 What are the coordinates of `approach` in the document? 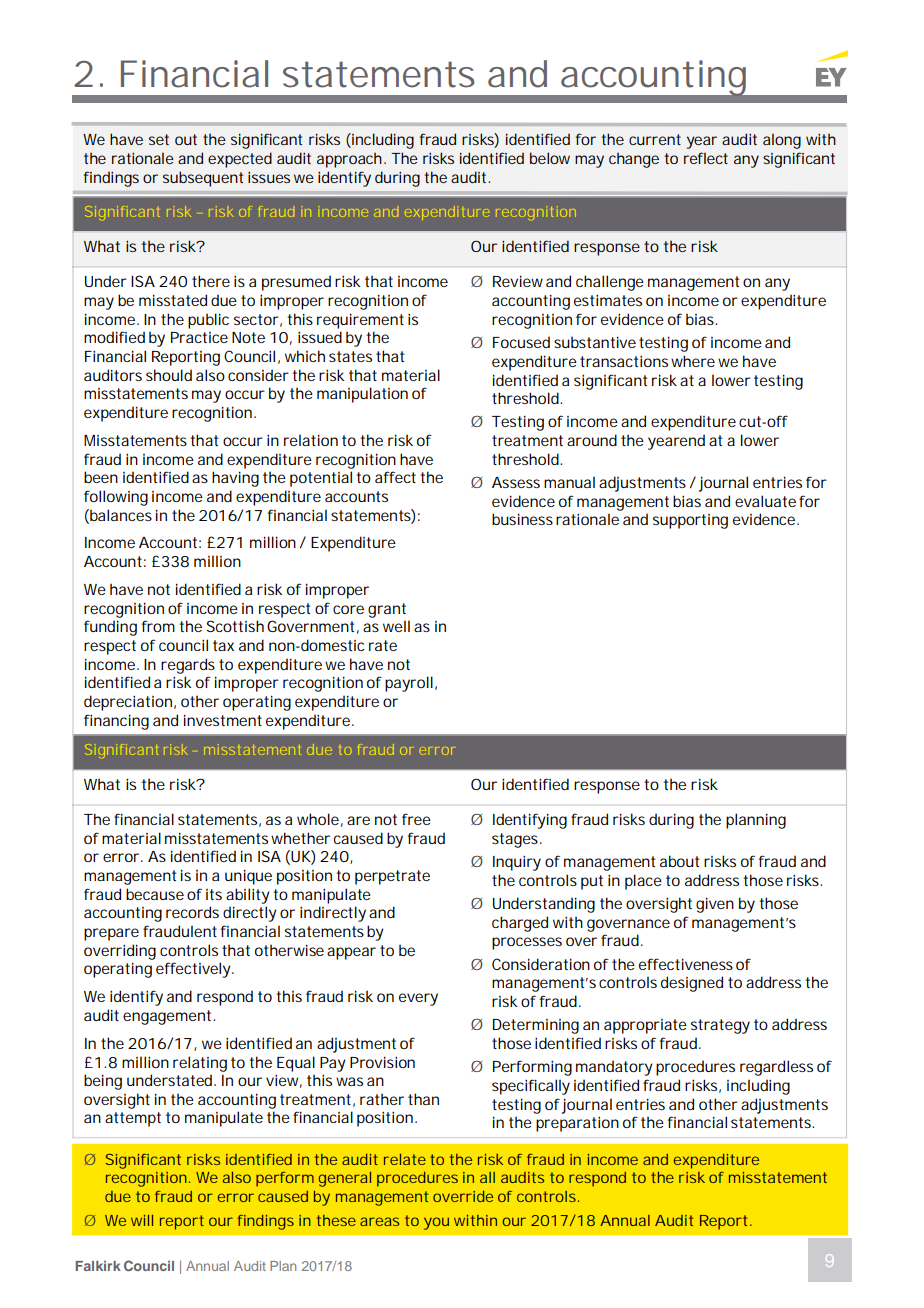 It's located at (351, 160).
